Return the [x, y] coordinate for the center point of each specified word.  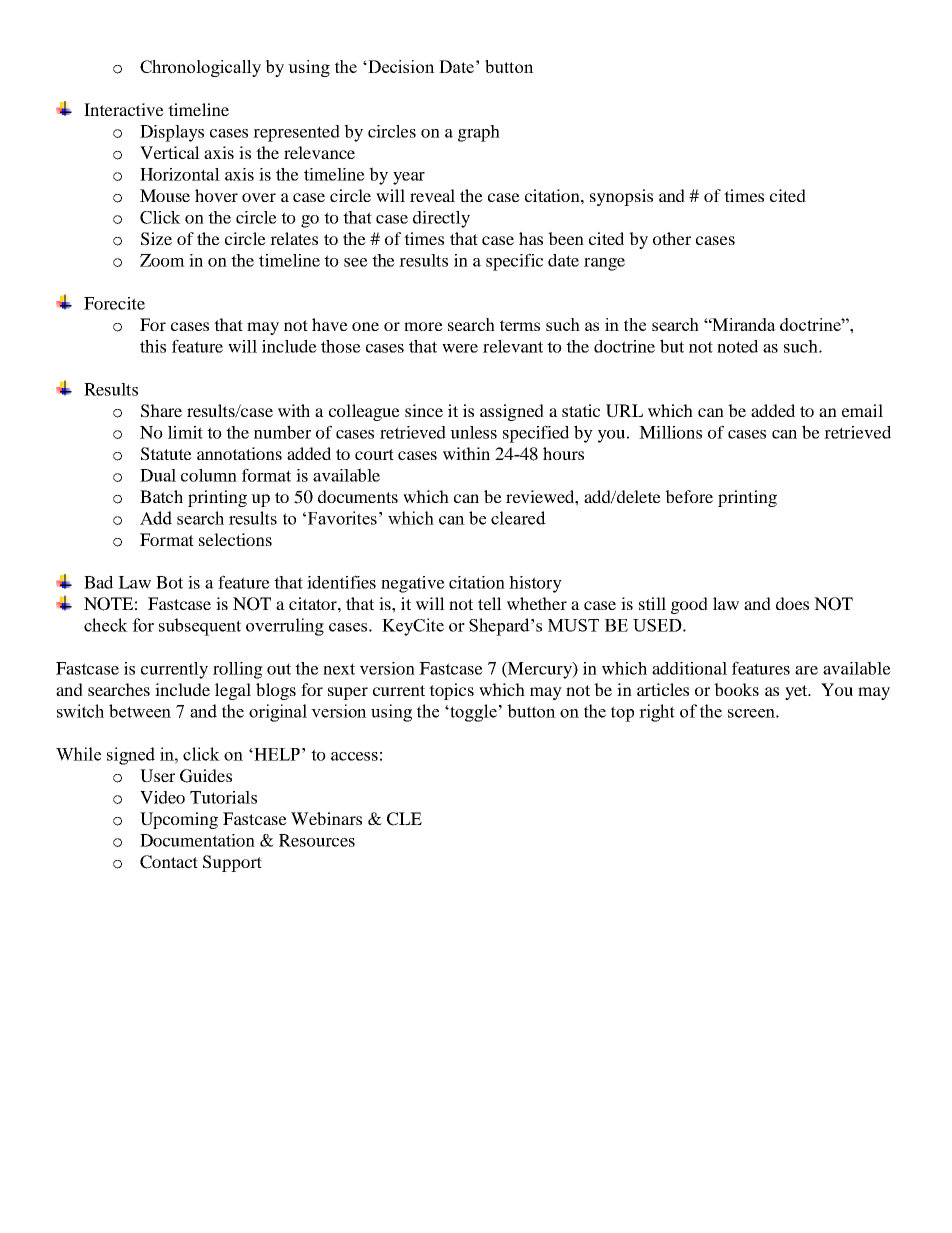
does [792, 603]
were [460, 348]
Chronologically [200, 68]
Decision [400, 66]
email [862, 410]
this [153, 346]
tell [490, 603]
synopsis [621, 197]
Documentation [197, 840]
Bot [169, 582]
